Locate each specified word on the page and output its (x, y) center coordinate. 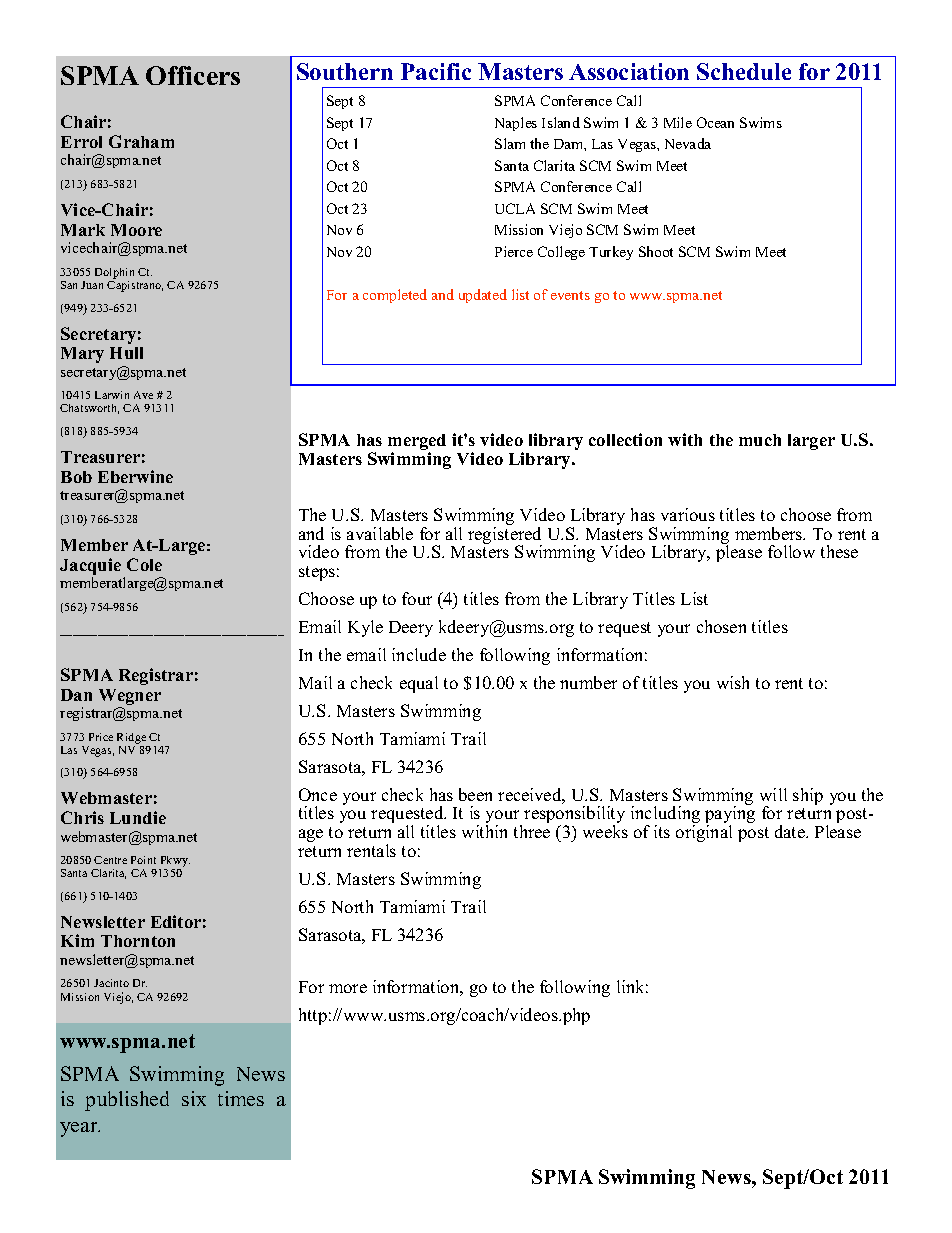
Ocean (715, 122)
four (417, 598)
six (194, 1098)
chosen (721, 626)
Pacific (436, 71)
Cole (144, 564)
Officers (193, 75)
